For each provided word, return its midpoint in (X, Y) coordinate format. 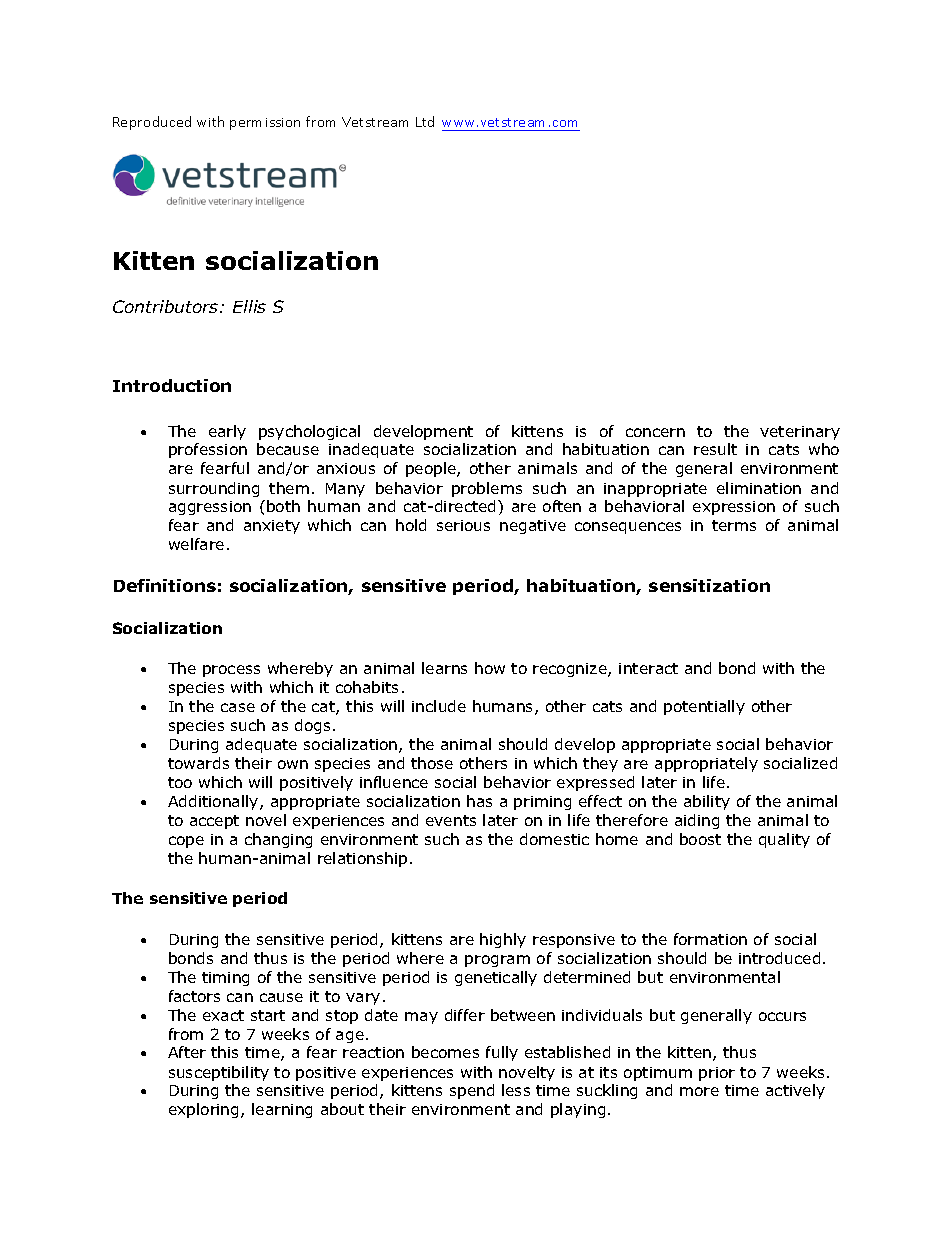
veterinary (800, 433)
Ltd (425, 121)
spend (472, 1091)
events (451, 820)
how (490, 668)
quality (784, 840)
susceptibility (219, 1073)
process (231, 671)
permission (265, 124)
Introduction (172, 385)
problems (487, 489)
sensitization (709, 585)
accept (214, 822)
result (715, 449)
